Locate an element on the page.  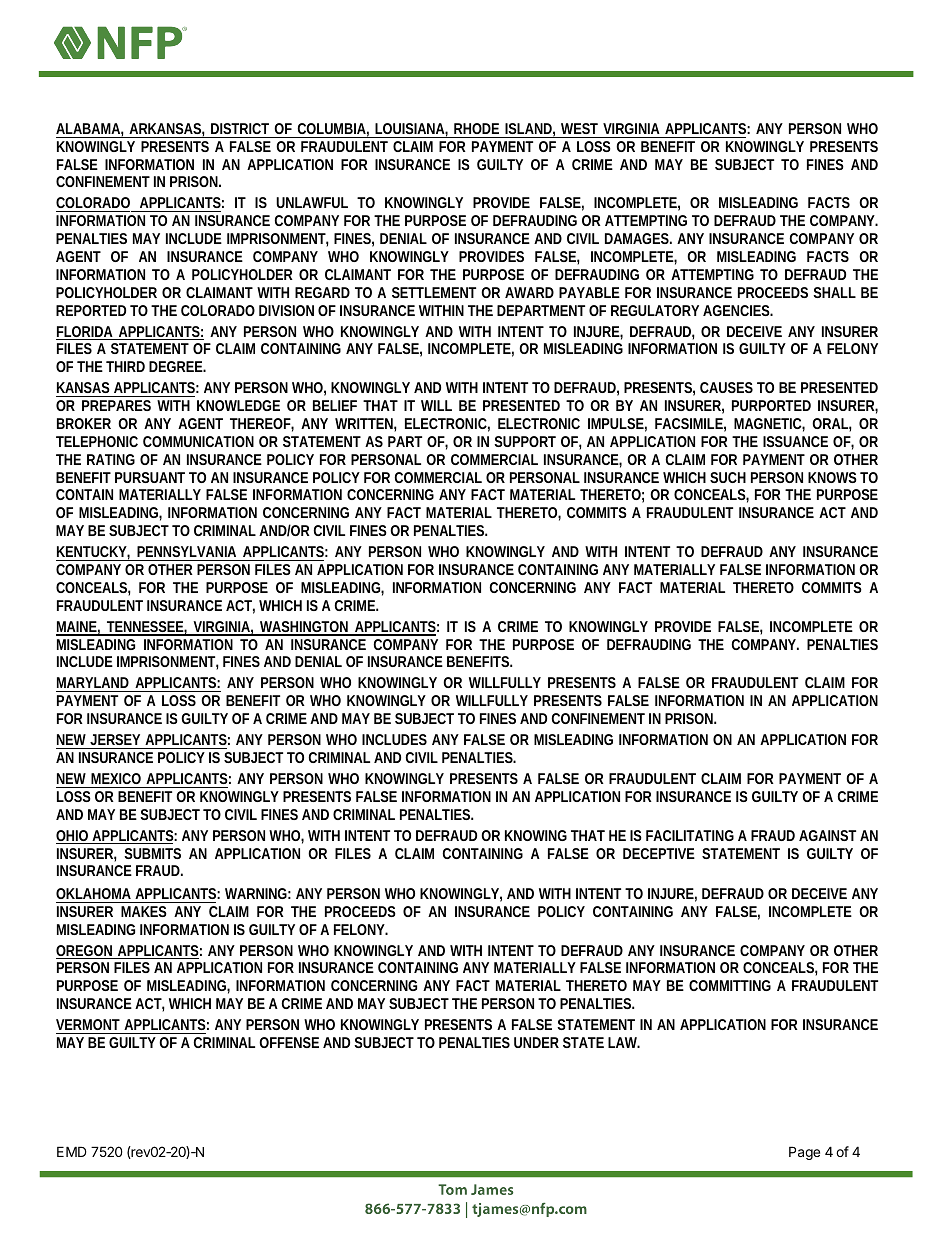
EMD is located at coordinates (72, 1151).
